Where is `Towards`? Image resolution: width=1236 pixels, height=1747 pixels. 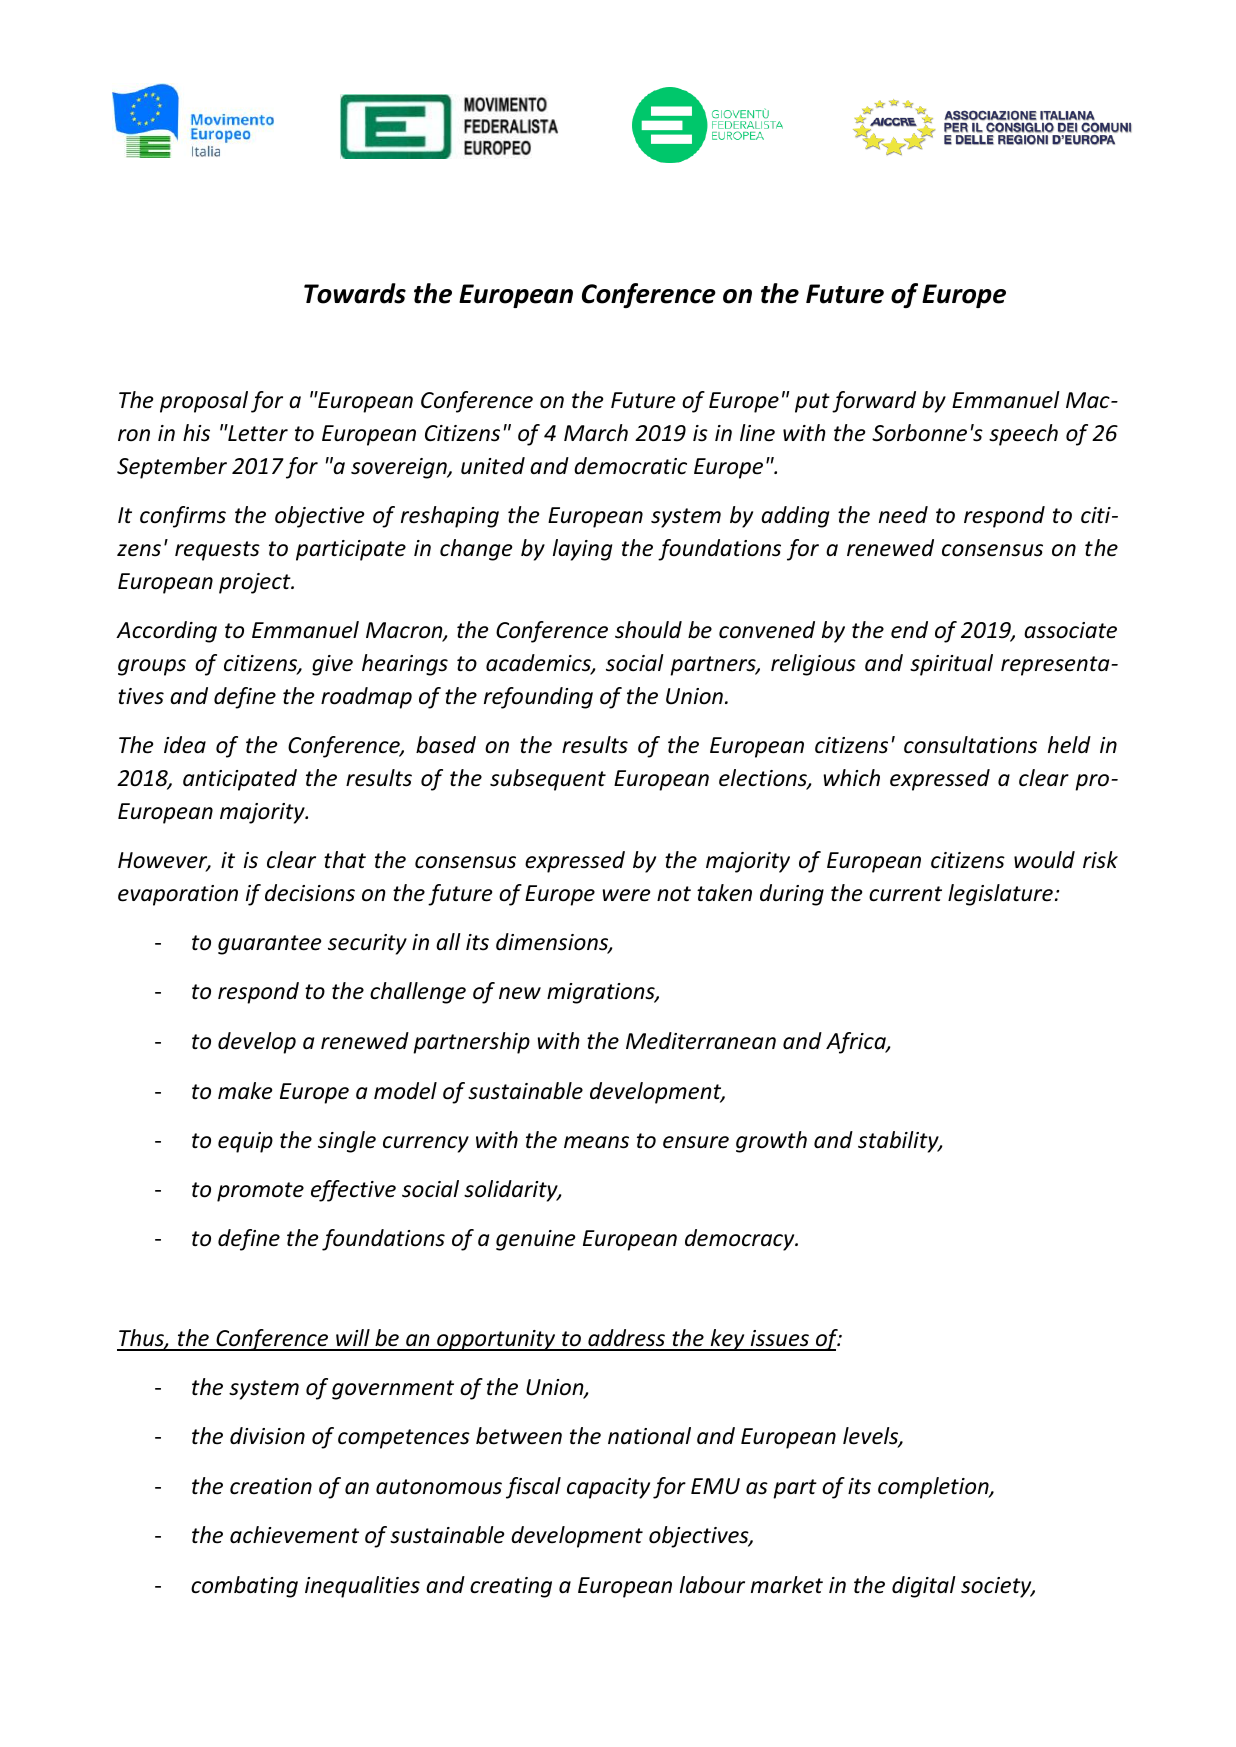 Towards is located at coordinates (355, 293).
